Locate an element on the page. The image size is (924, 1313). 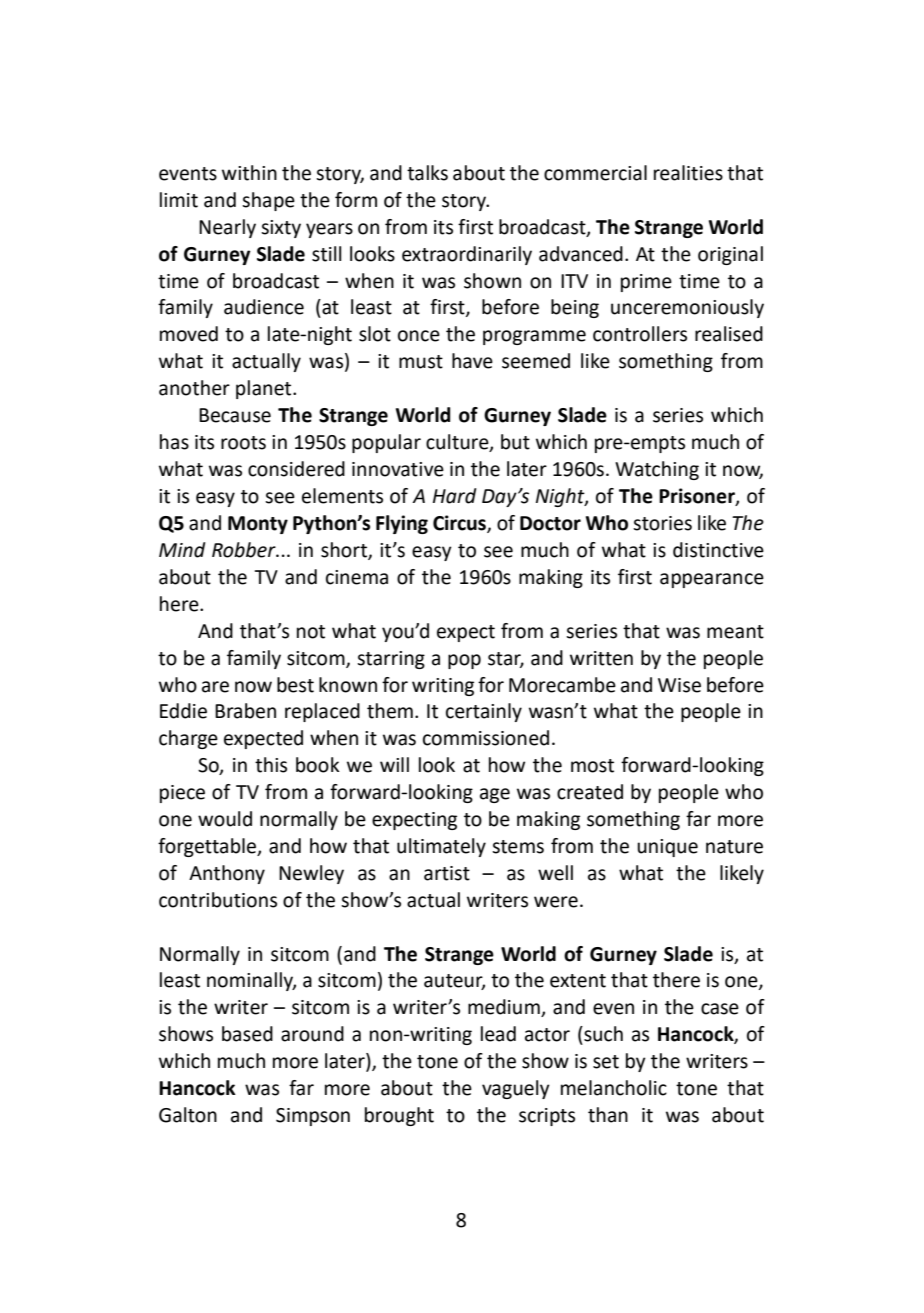
age is located at coordinates (495, 795).
